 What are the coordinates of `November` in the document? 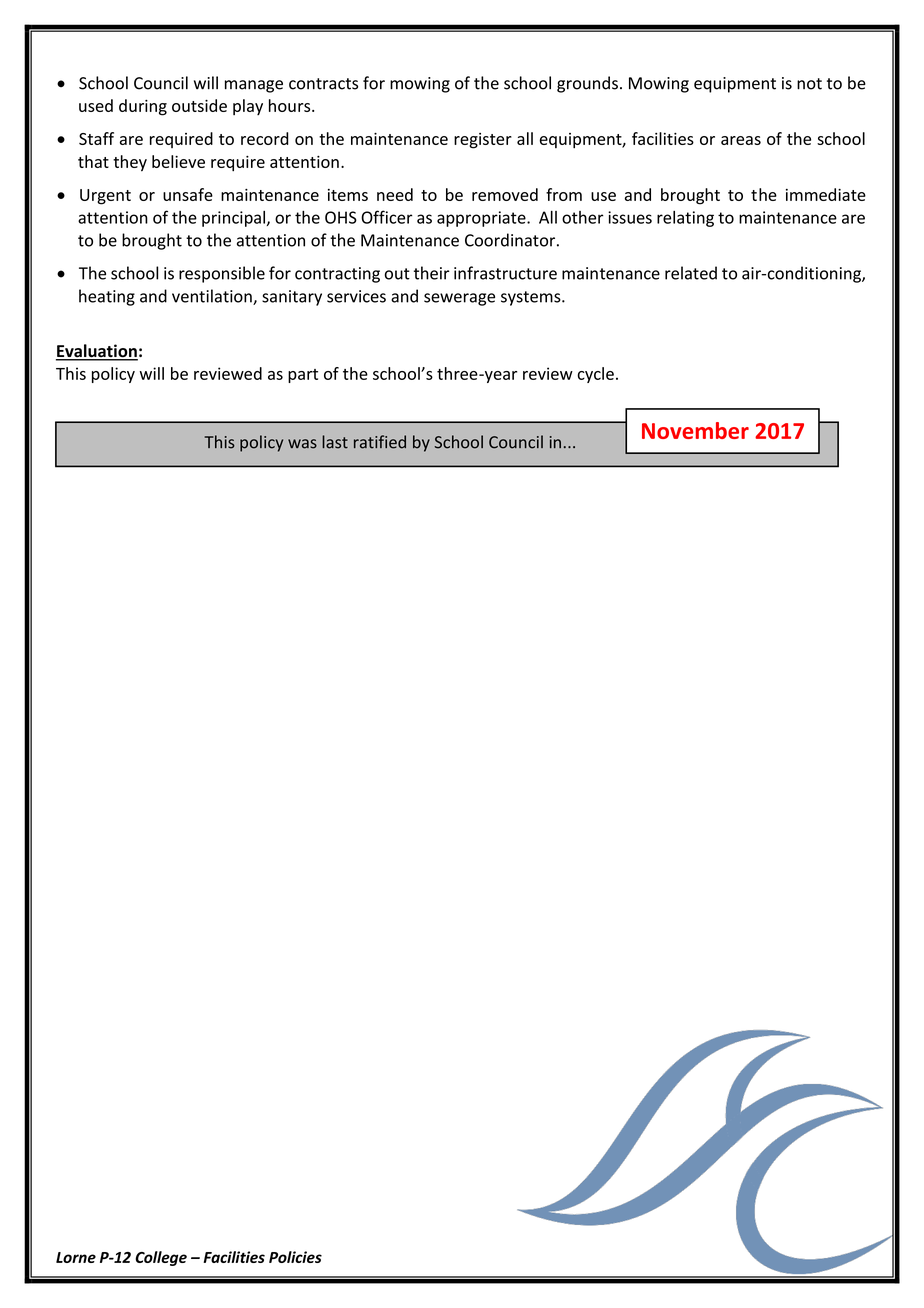 It's located at (695, 430).
